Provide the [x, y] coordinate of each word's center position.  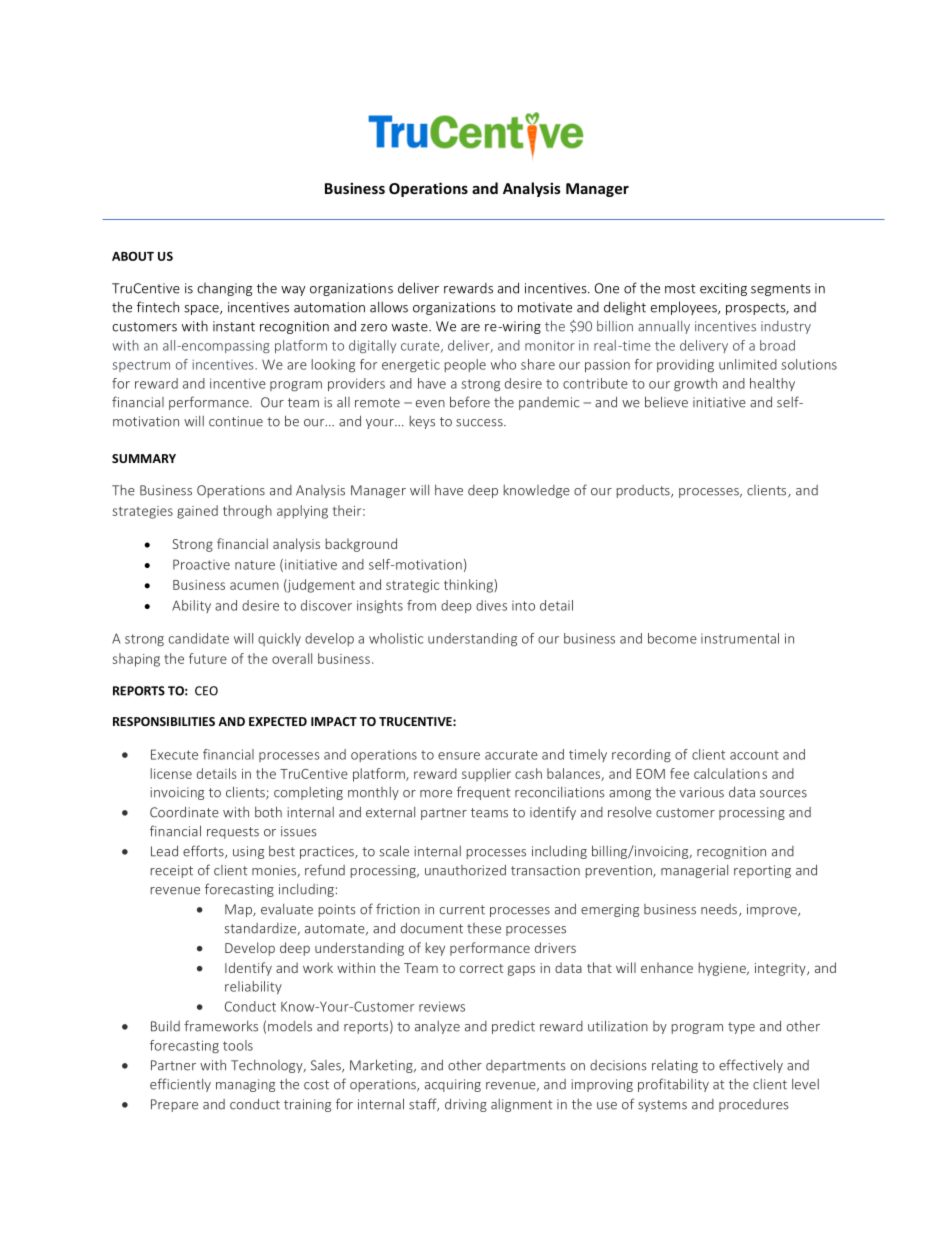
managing [245, 1085]
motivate [545, 307]
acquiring [453, 1085]
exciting [723, 289]
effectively [751, 1066]
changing [224, 289]
